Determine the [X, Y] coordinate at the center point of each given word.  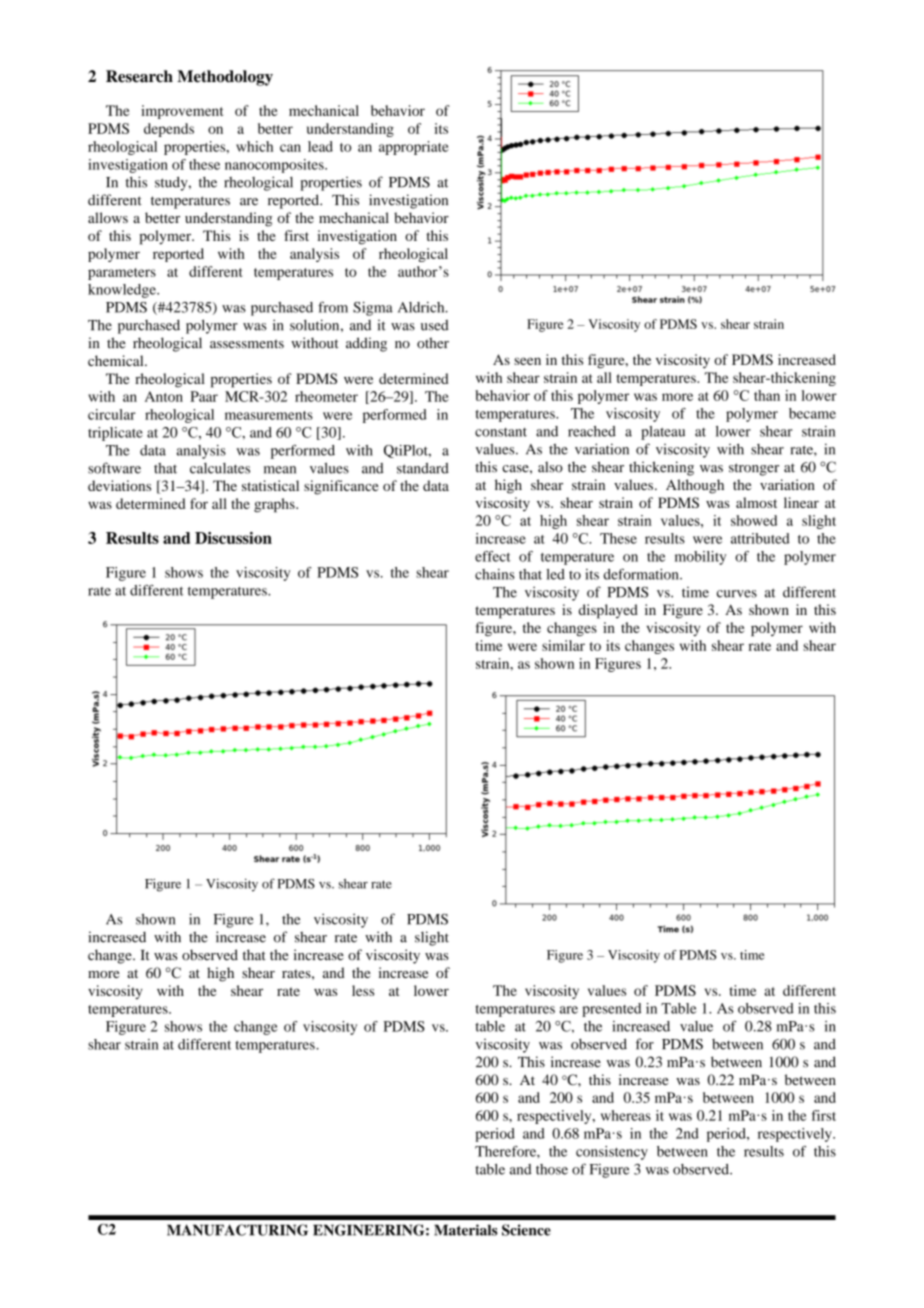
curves [737, 594]
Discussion [233, 538]
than [767, 395]
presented [611, 1010]
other [433, 343]
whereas [626, 1115]
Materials [466, 1230]
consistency [612, 1153]
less [363, 990]
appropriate [414, 148]
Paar [204, 396]
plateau [663, 433]
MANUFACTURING [237, 1230]
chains [495, 574]
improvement [182, 112]
